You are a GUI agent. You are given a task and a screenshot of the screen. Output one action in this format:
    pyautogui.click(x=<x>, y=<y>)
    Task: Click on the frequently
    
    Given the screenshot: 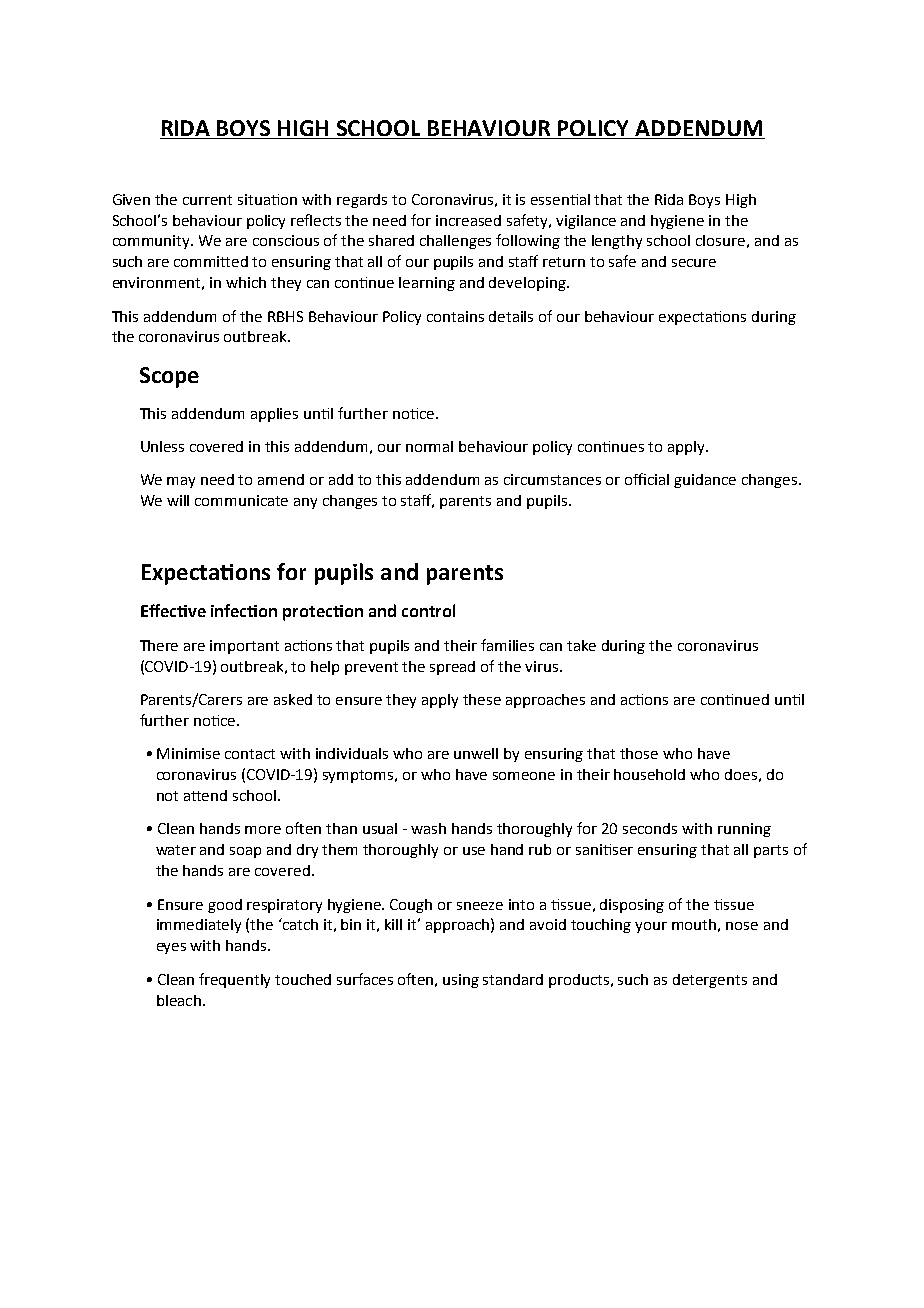 What is the action you would take?
    pyautogui.click(x=234, y=980)
